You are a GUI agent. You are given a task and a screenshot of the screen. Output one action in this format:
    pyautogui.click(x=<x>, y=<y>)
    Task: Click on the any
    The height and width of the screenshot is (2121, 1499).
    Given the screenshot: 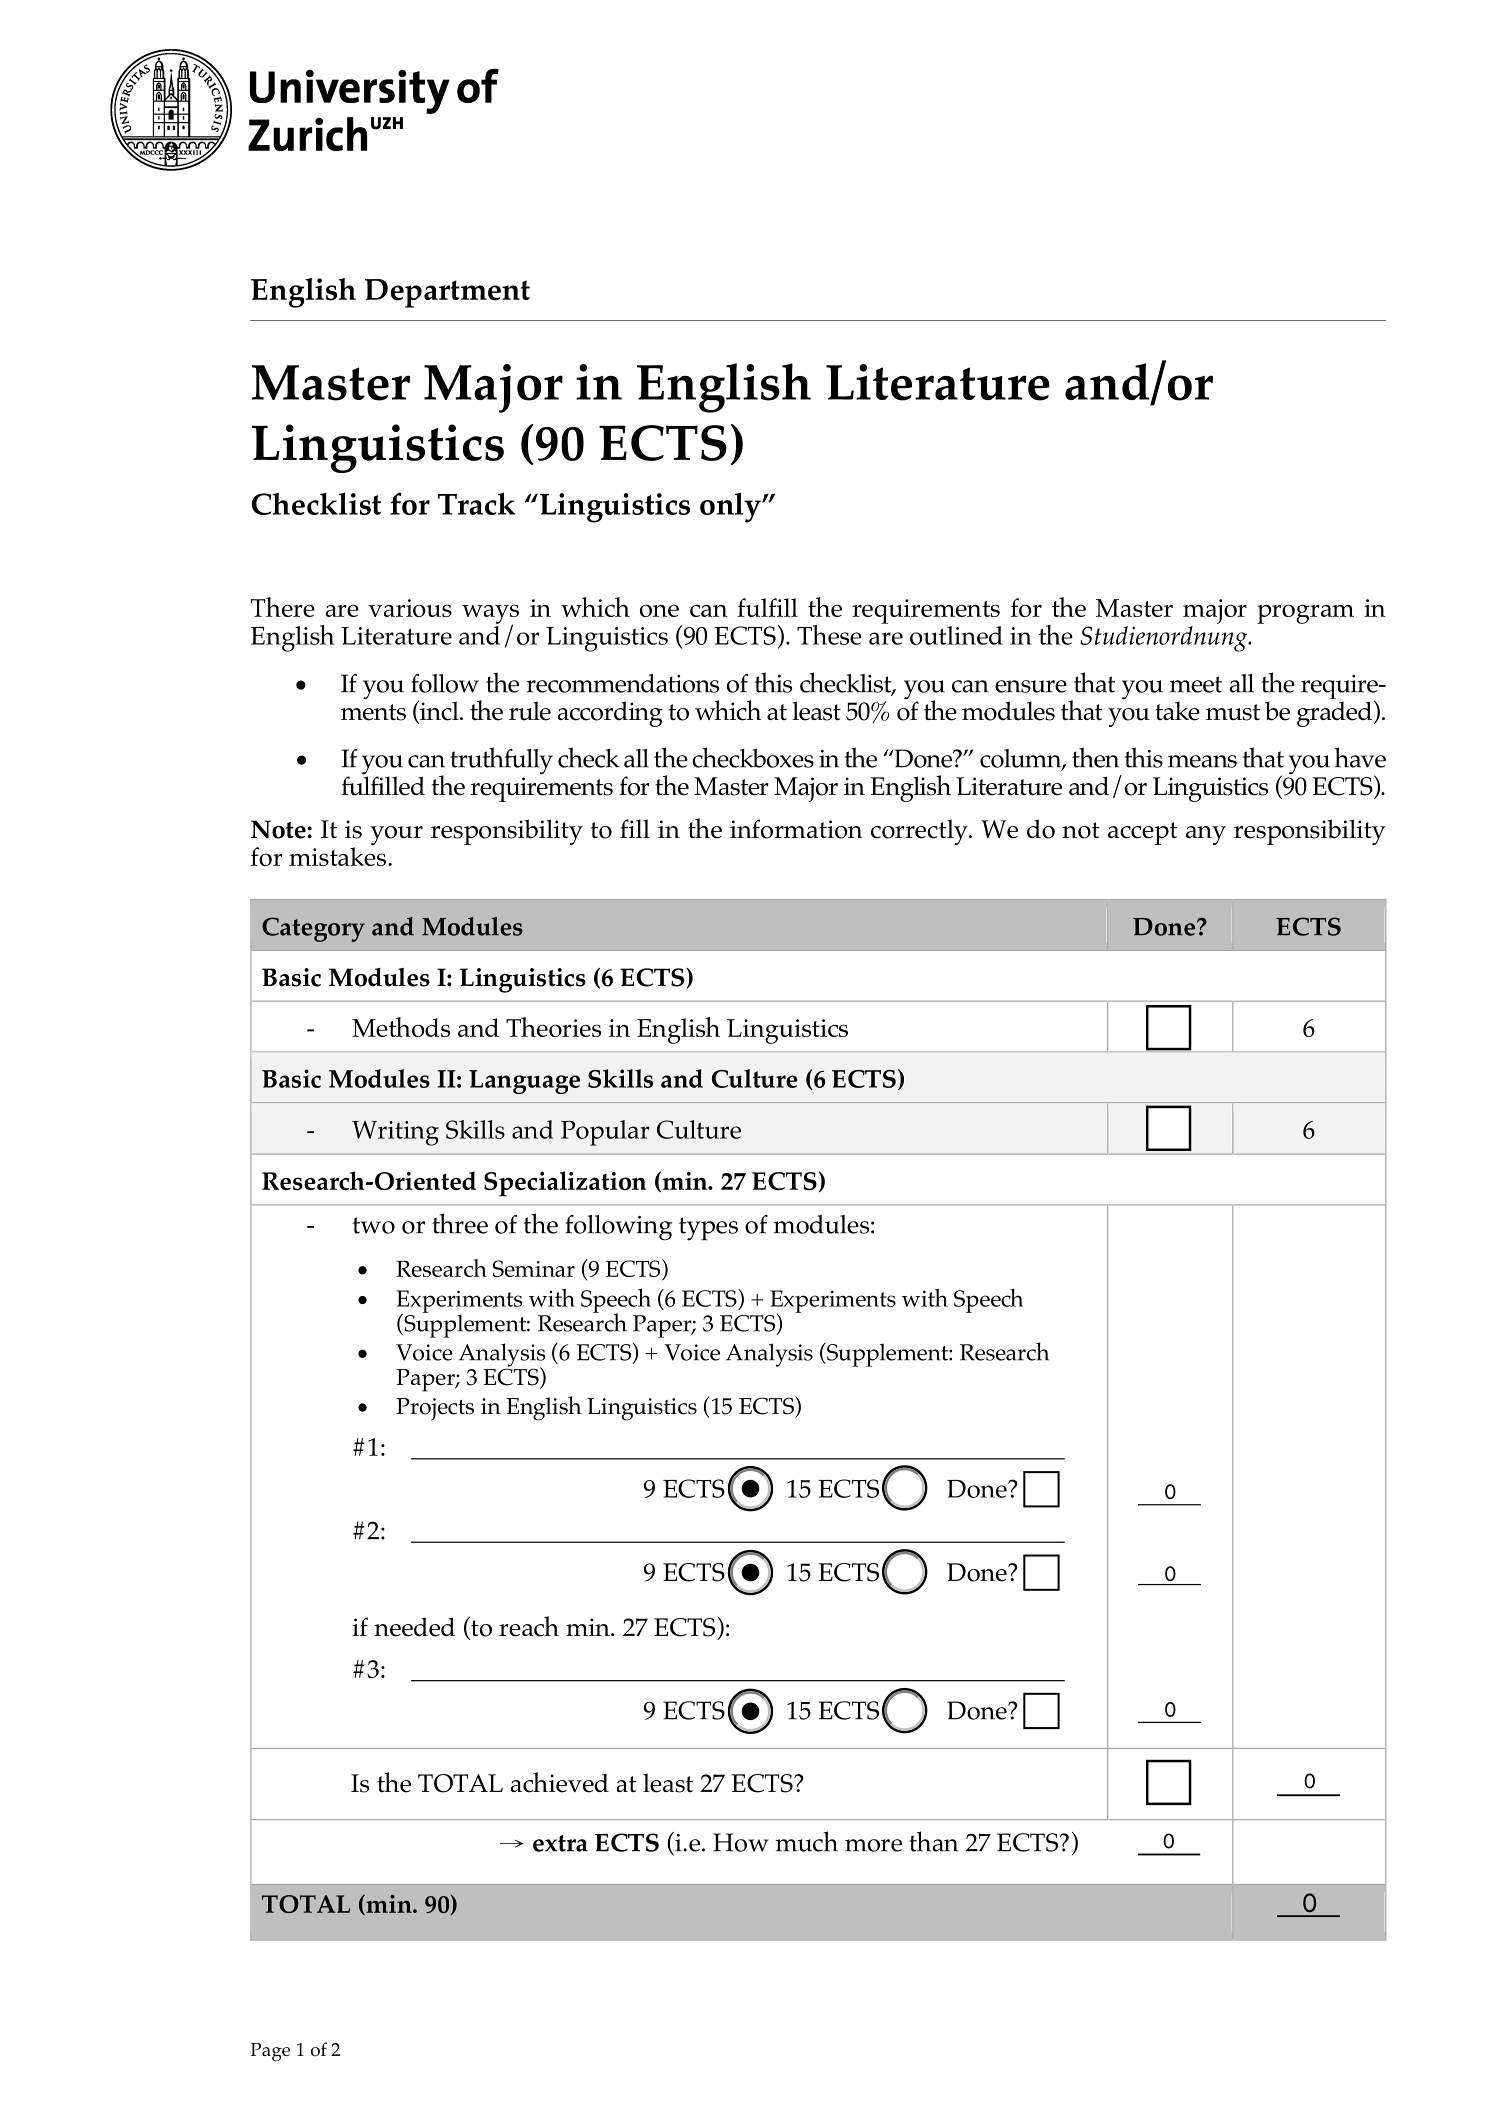 What is the action you would take?
    pyautogui.click(x=1206, y=835)
